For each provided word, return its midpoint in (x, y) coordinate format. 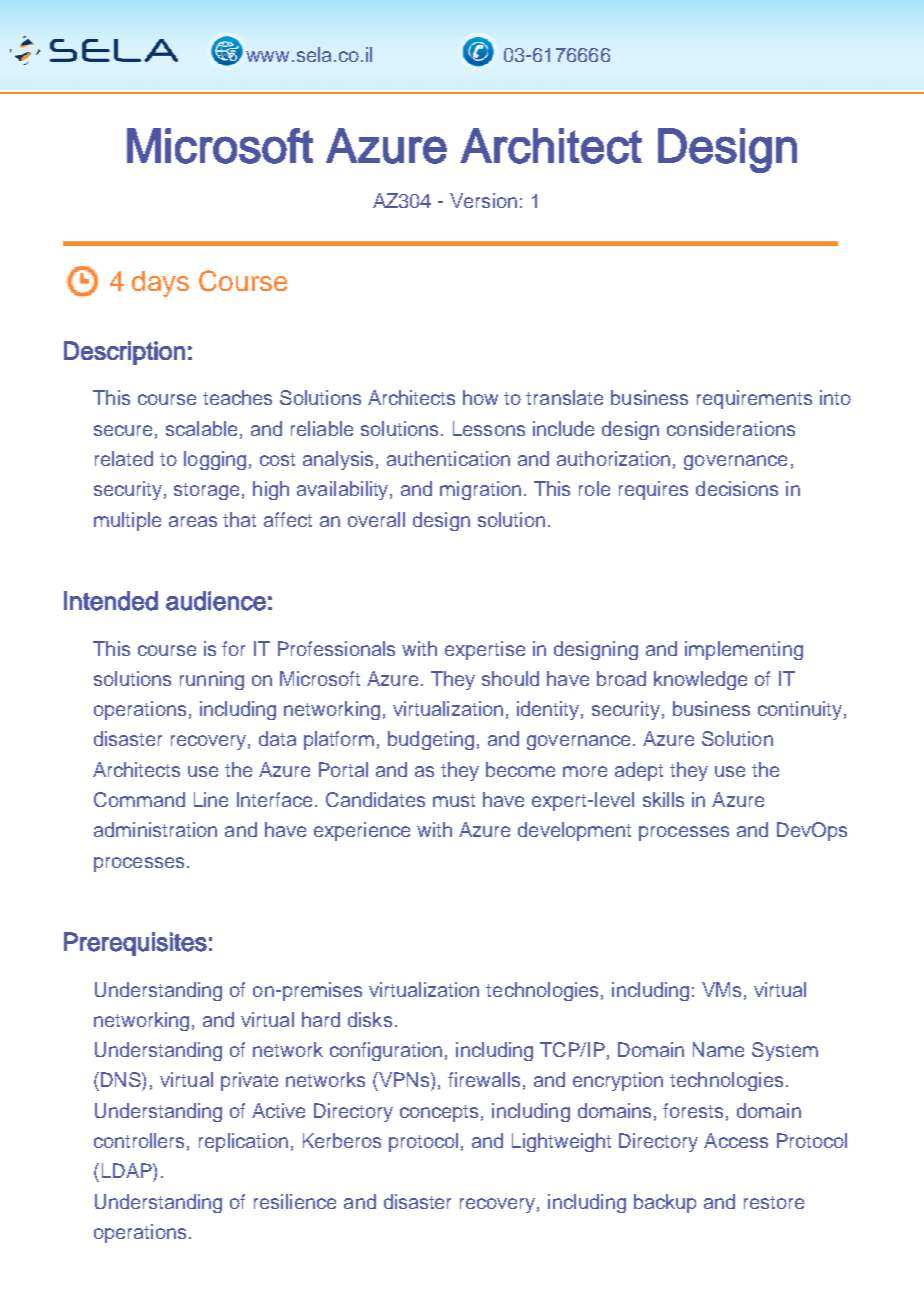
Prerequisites (135, 944)
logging (215, 460)
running (212, 680)
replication (243, 1142)
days (160, 284)
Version (483, 200)
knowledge (700, 680)
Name (718, 1049)
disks (370, 1019)
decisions (737, 488)
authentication (448, 458)
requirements (754, 399)
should (510, 678)
